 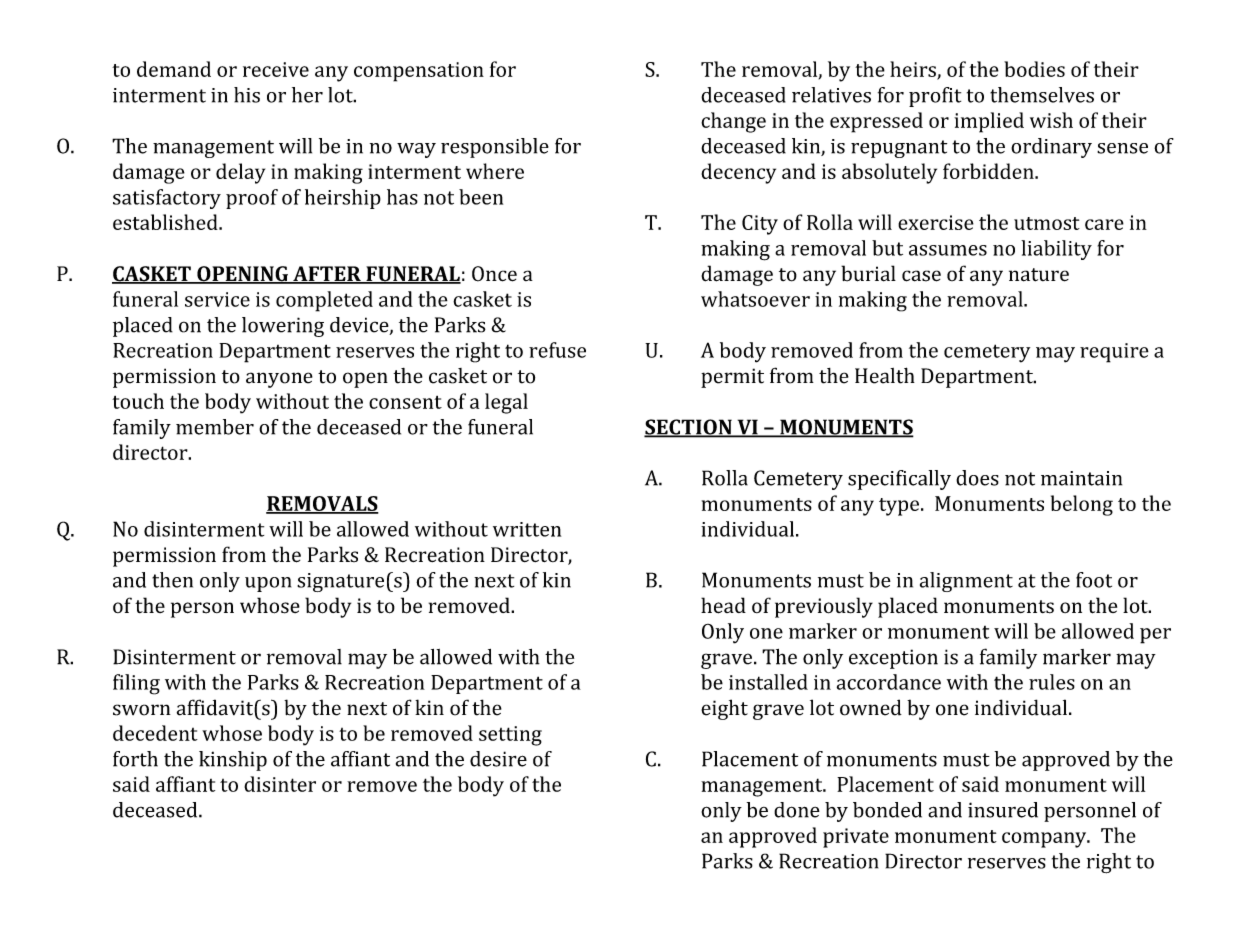 I want to click on kinship, so click(x=233, y=761).
